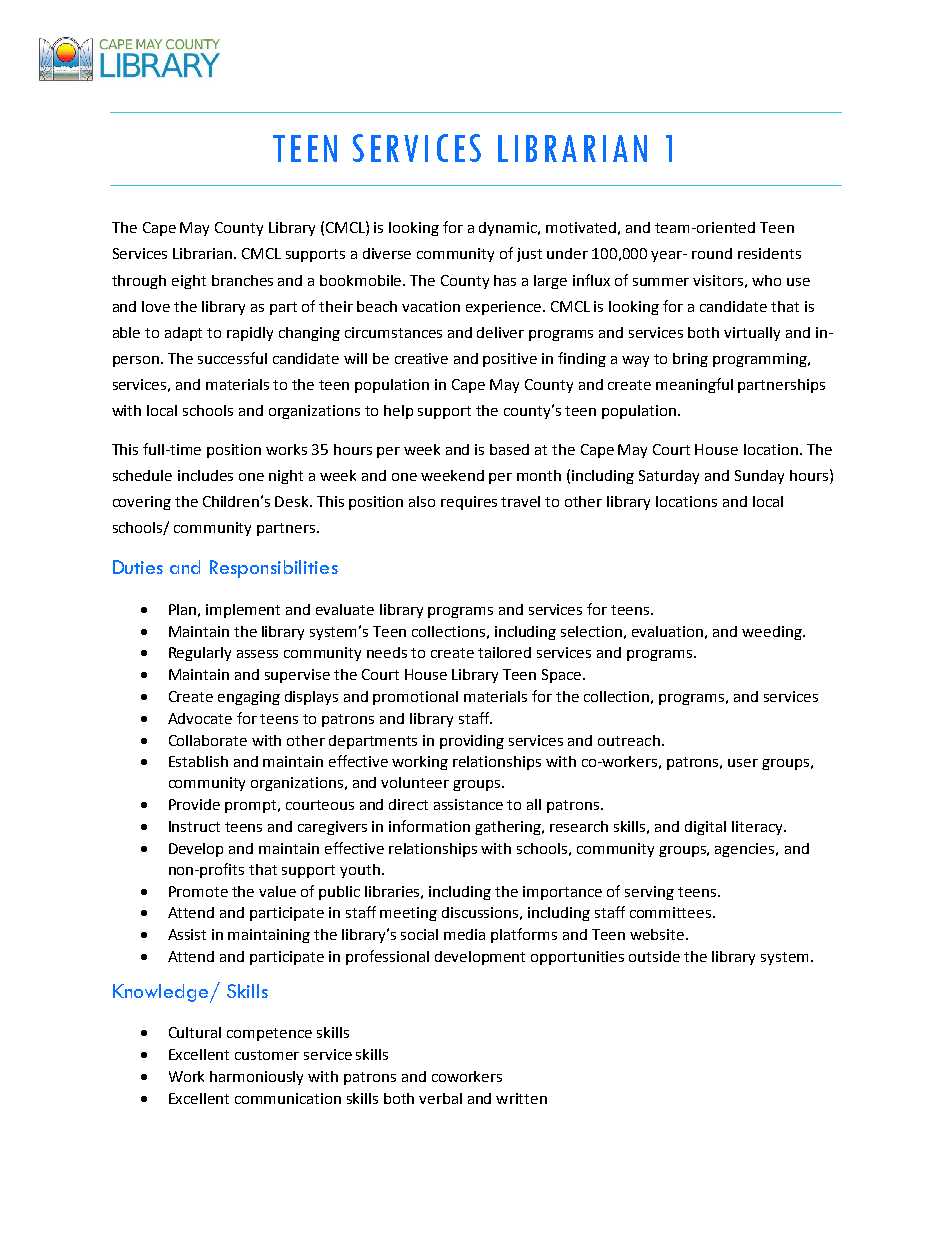 Image resolution: width=952 pixels, height=1233 pixels. What do you see at coordinates (189, 282) in the document?
I see `eight` at bounding box center [189, 282].
